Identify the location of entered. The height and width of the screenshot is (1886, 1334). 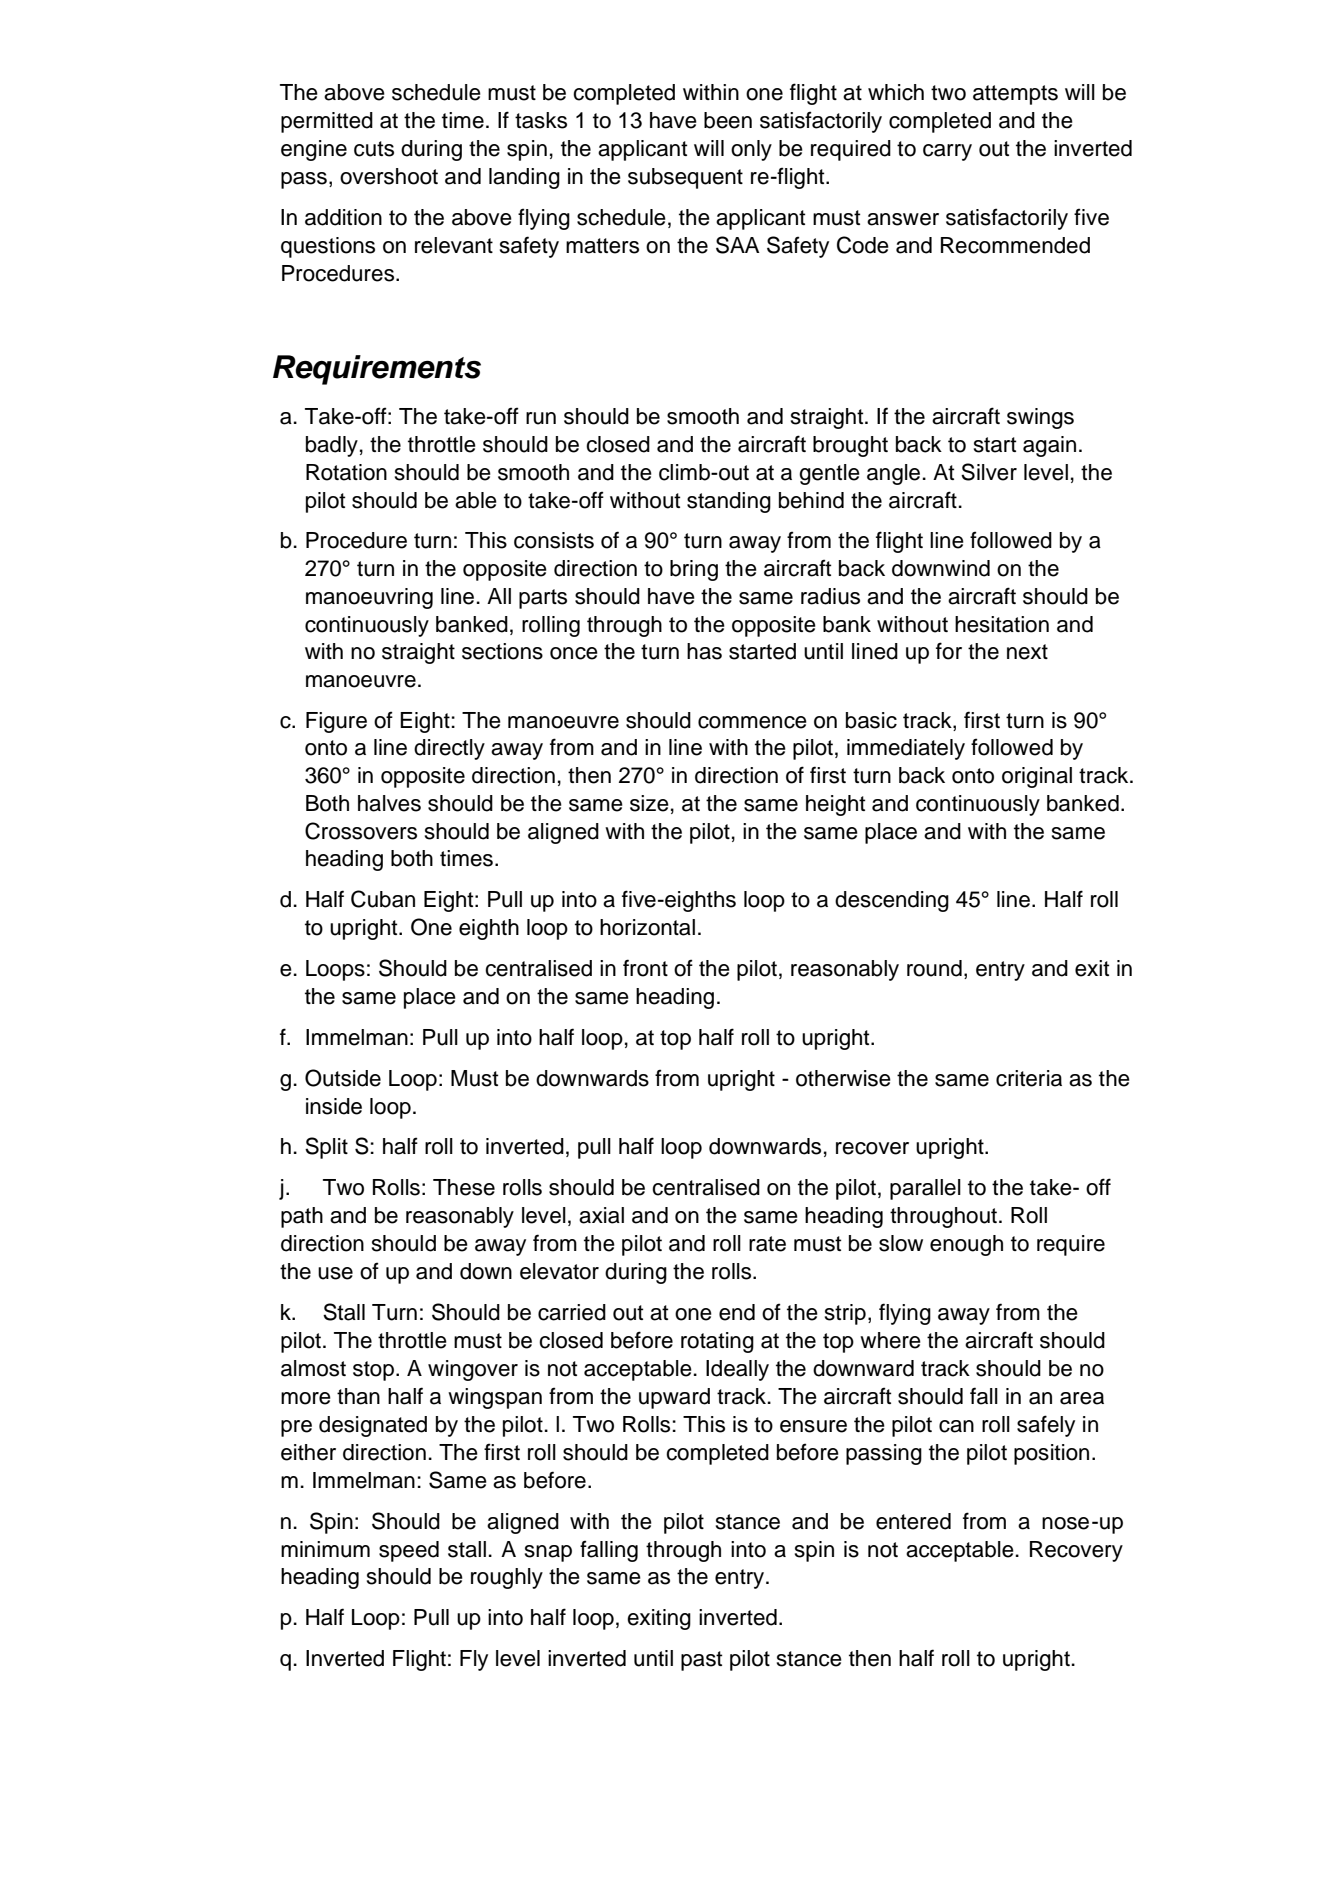
(913, 1521).
